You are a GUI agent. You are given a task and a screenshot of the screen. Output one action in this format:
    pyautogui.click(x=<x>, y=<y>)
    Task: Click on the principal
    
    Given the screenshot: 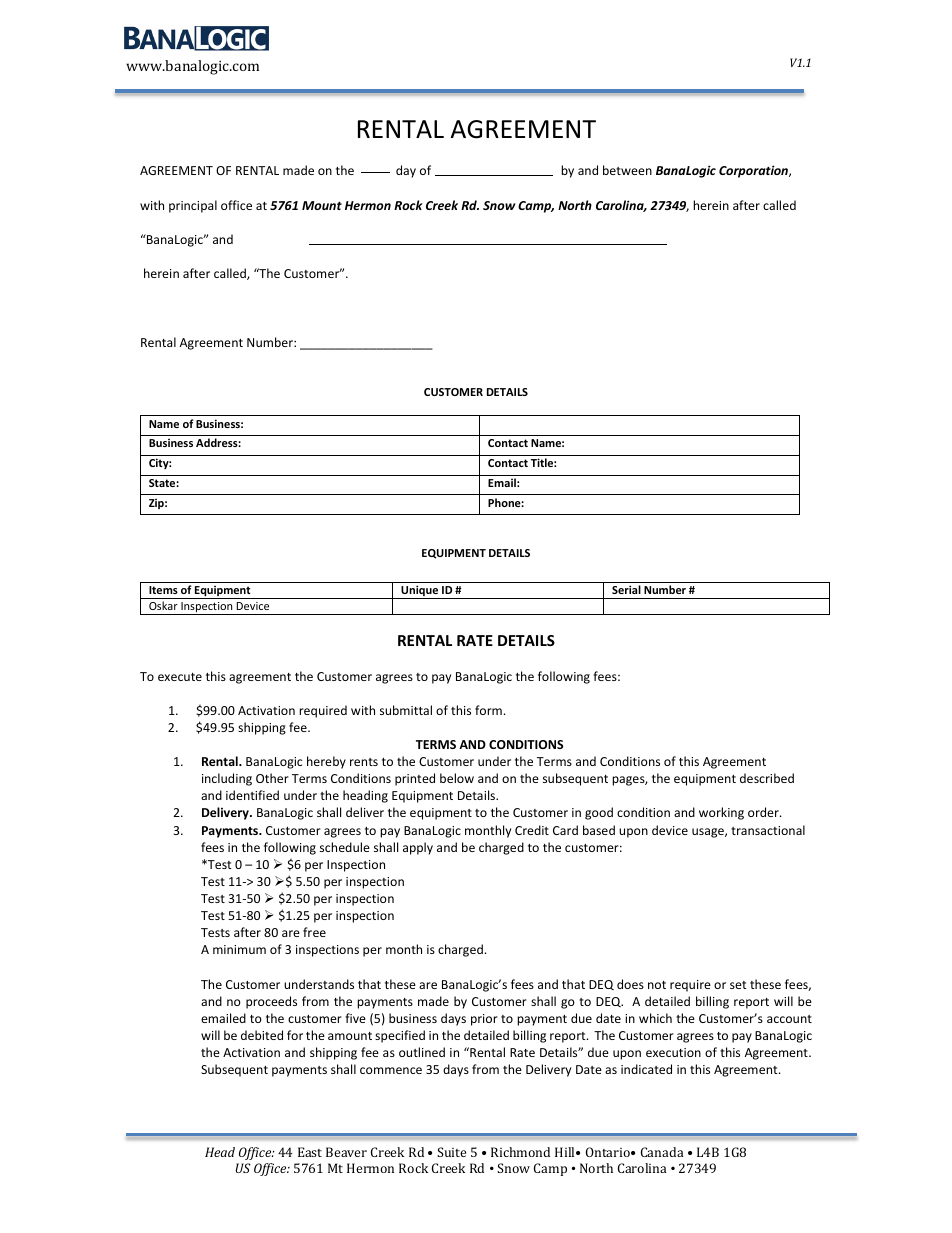 What is the action you would take?
    pyautogui.click(x=193, y=206)
